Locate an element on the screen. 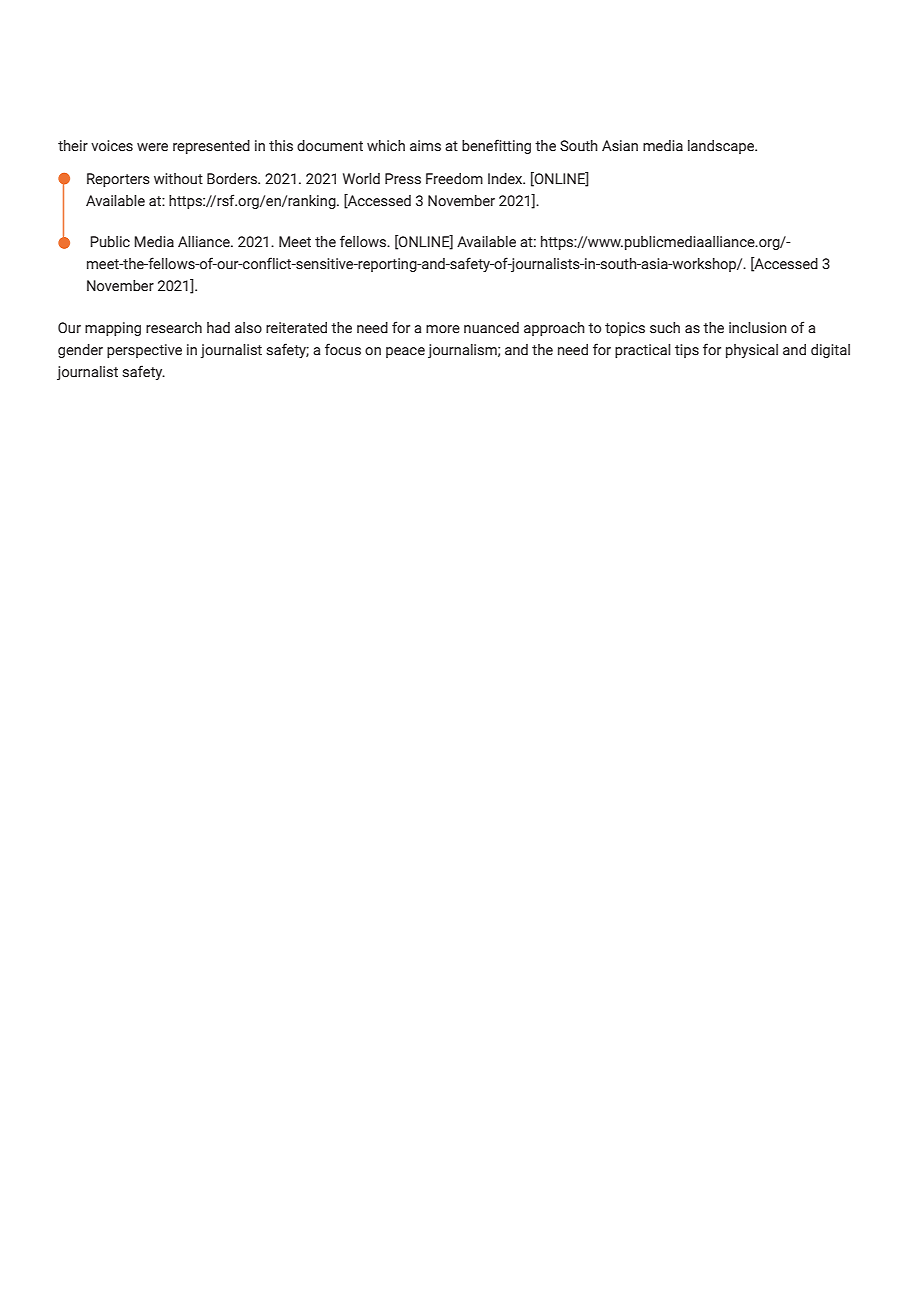 Image resolution: width=924 pixels, height=1308 pixels. had is located at coordinates (218, 328).
